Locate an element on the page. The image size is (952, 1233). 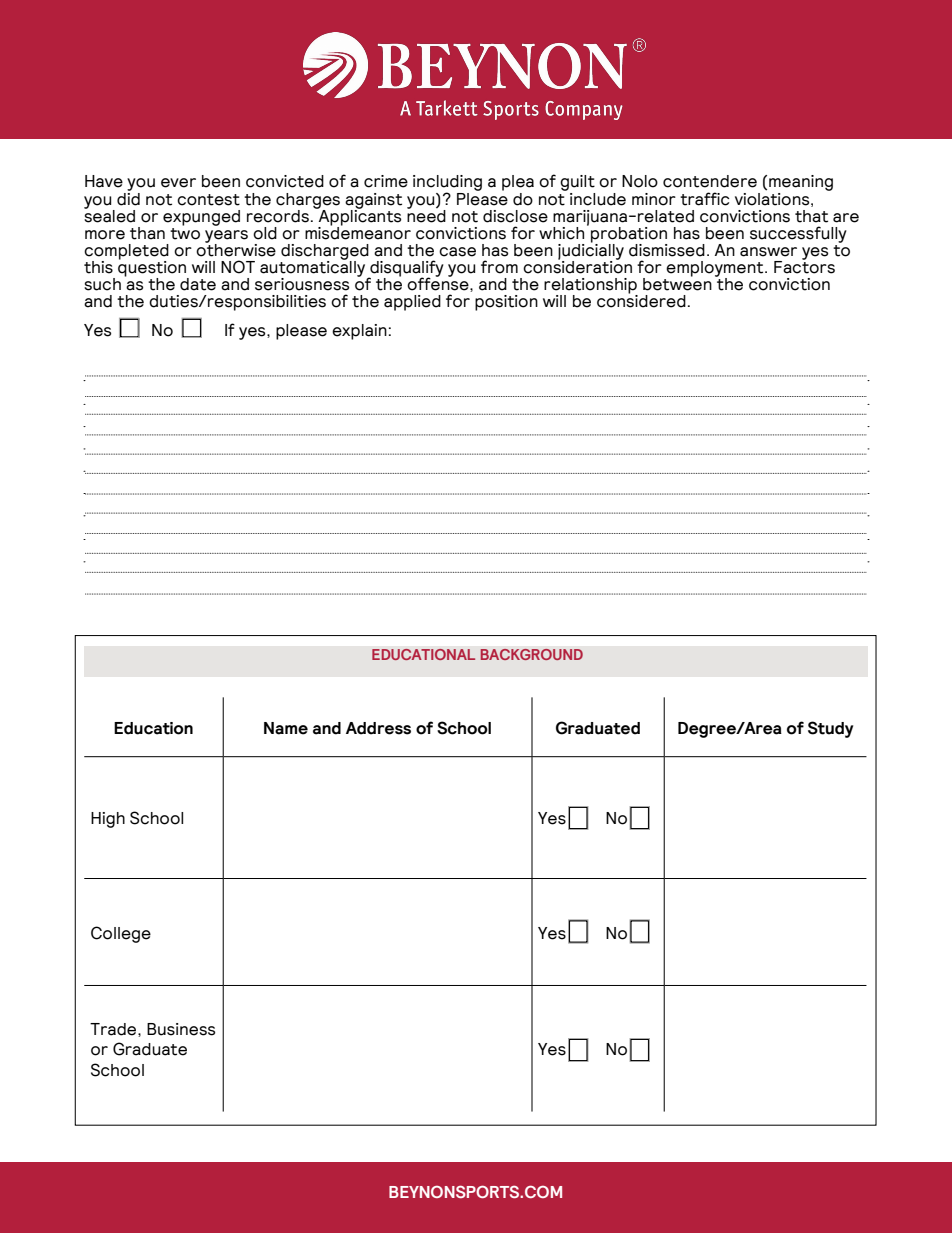
High is located at coordinates (108, 820).
